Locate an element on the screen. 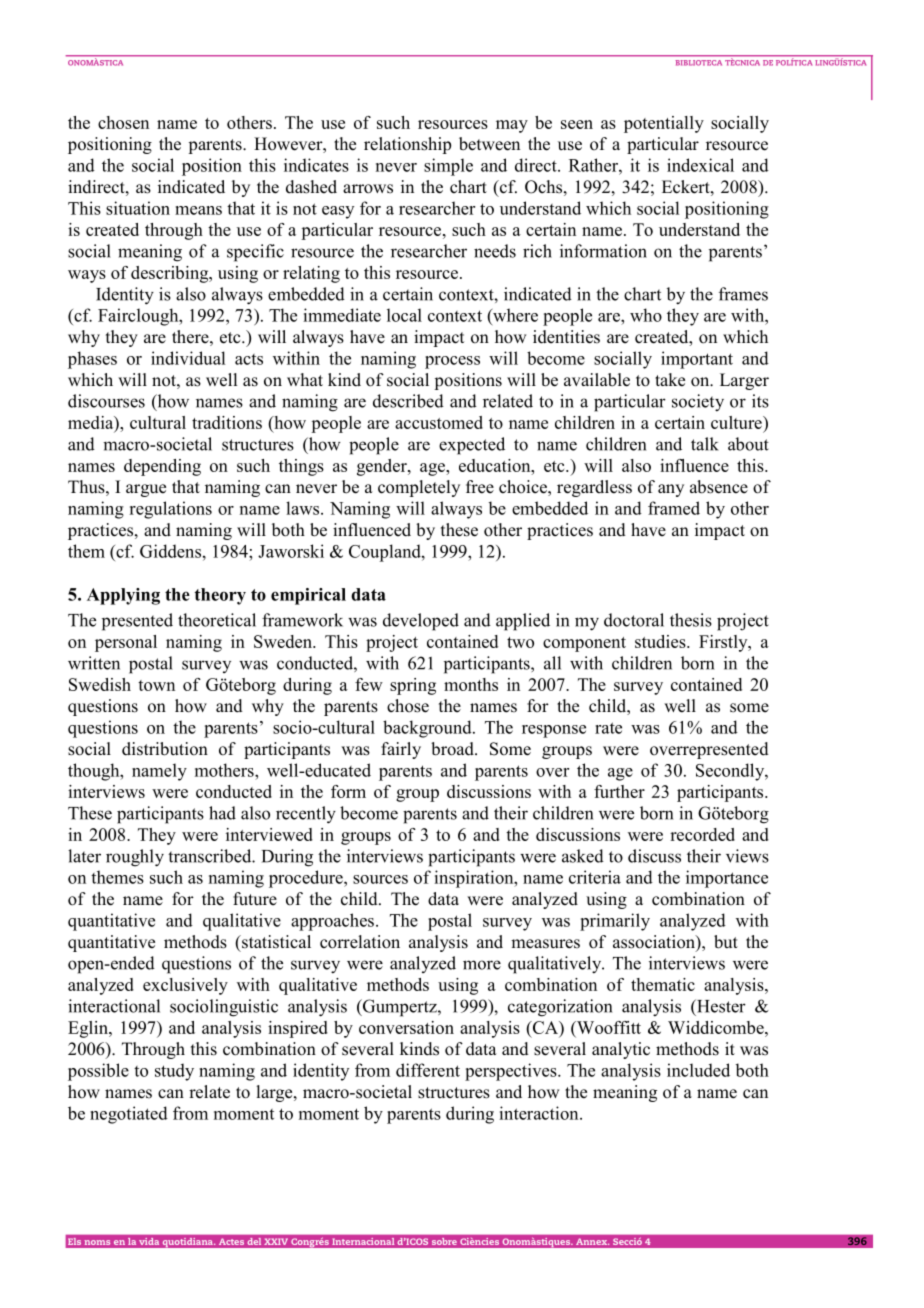 The width and height of the screenshot is (924, 1308). roughly is located at coordinates (135, 858).
